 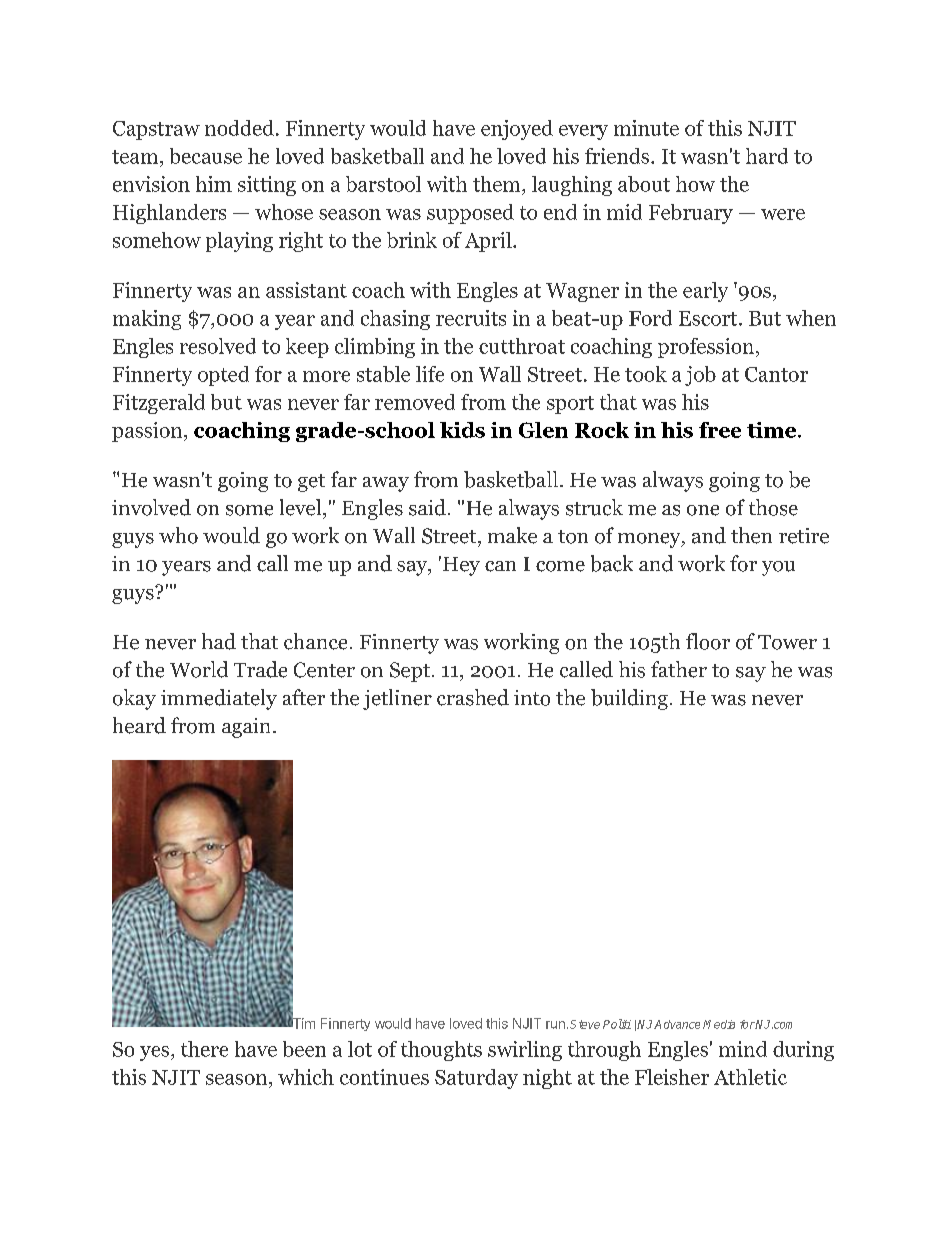 I want to click on again, so click(x=248, y=728).
